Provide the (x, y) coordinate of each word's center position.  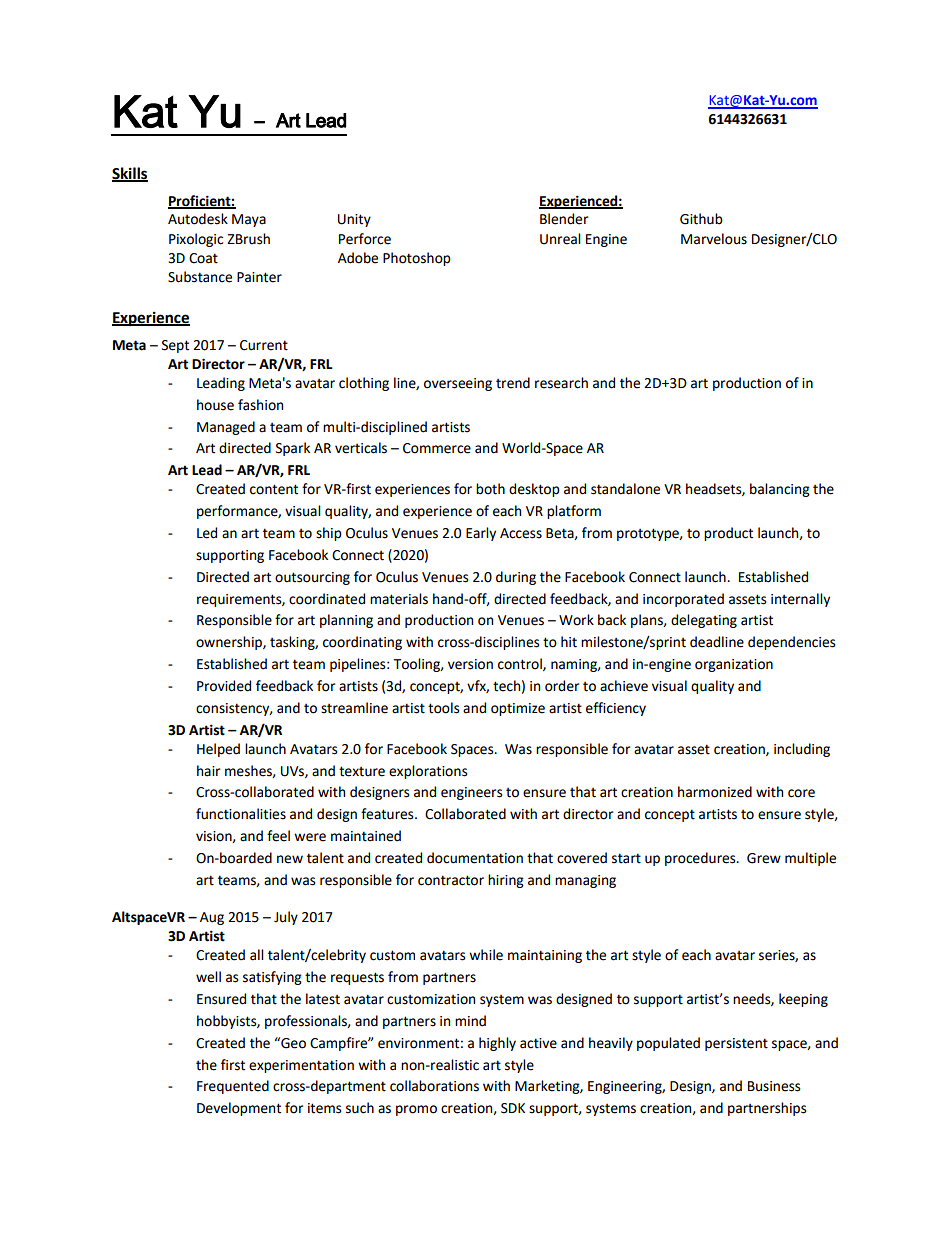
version (470, 664)
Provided (224, 686)
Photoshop (417, 259)
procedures (701, 859)
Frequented (233, 1087)
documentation (475, 858)
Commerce (437, 448)
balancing (780, 490)
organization (734, 665)
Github (701, 219)
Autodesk (198, 219)
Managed (226, 428)
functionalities (241, 814)
